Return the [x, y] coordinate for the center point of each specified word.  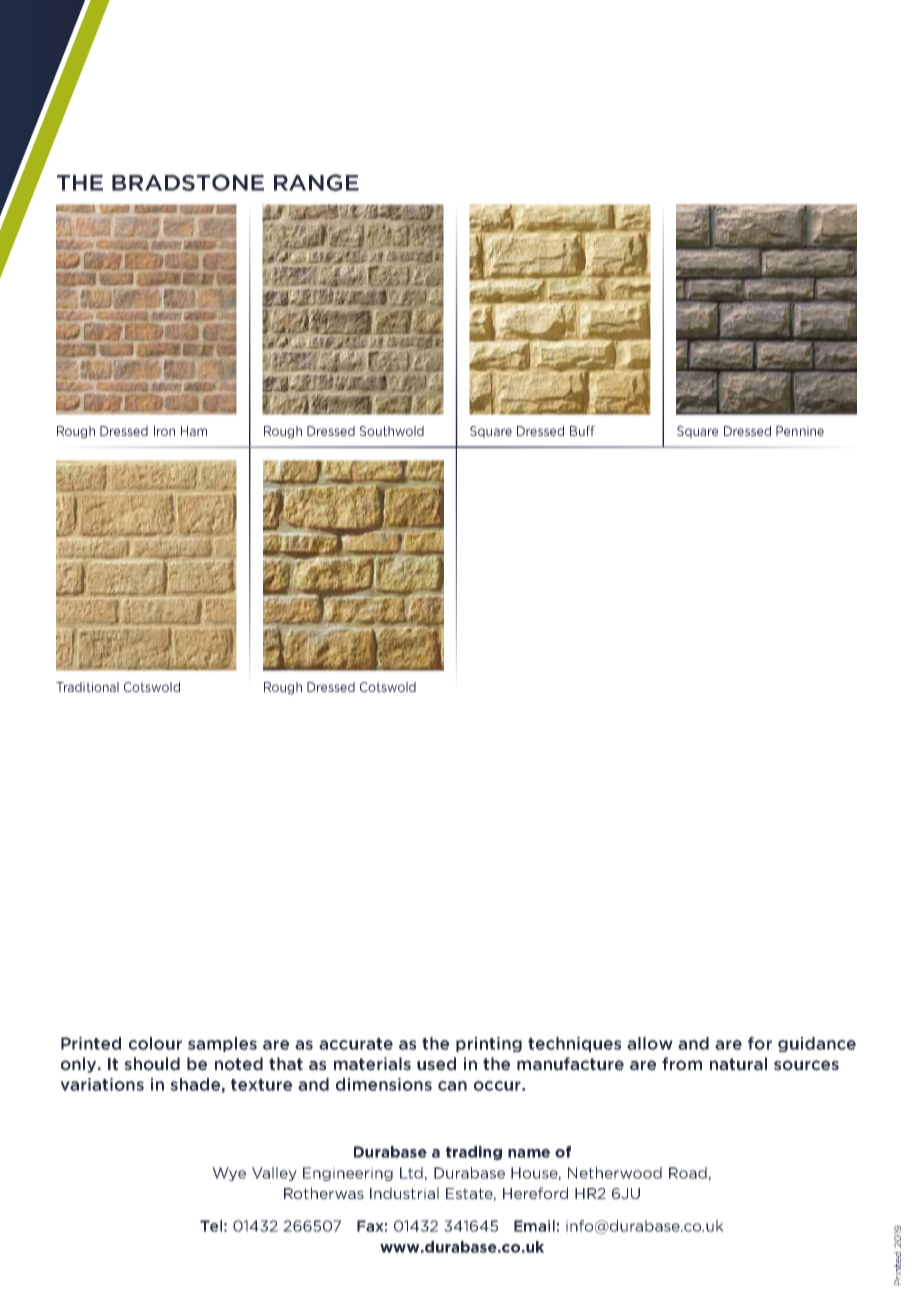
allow [650, 1043]
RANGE [316, 182]
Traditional [87, 687]
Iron [164, 431]
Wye [229, 1174]
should [152, 1064]
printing [489, 1044]
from [682, 1064]
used [436, 1064]
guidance [817, 1044]
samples [222, 1044]
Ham [194, 431]
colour [155, 1043]
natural [738, 1064]
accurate [356, 1044]
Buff [582, 430]
